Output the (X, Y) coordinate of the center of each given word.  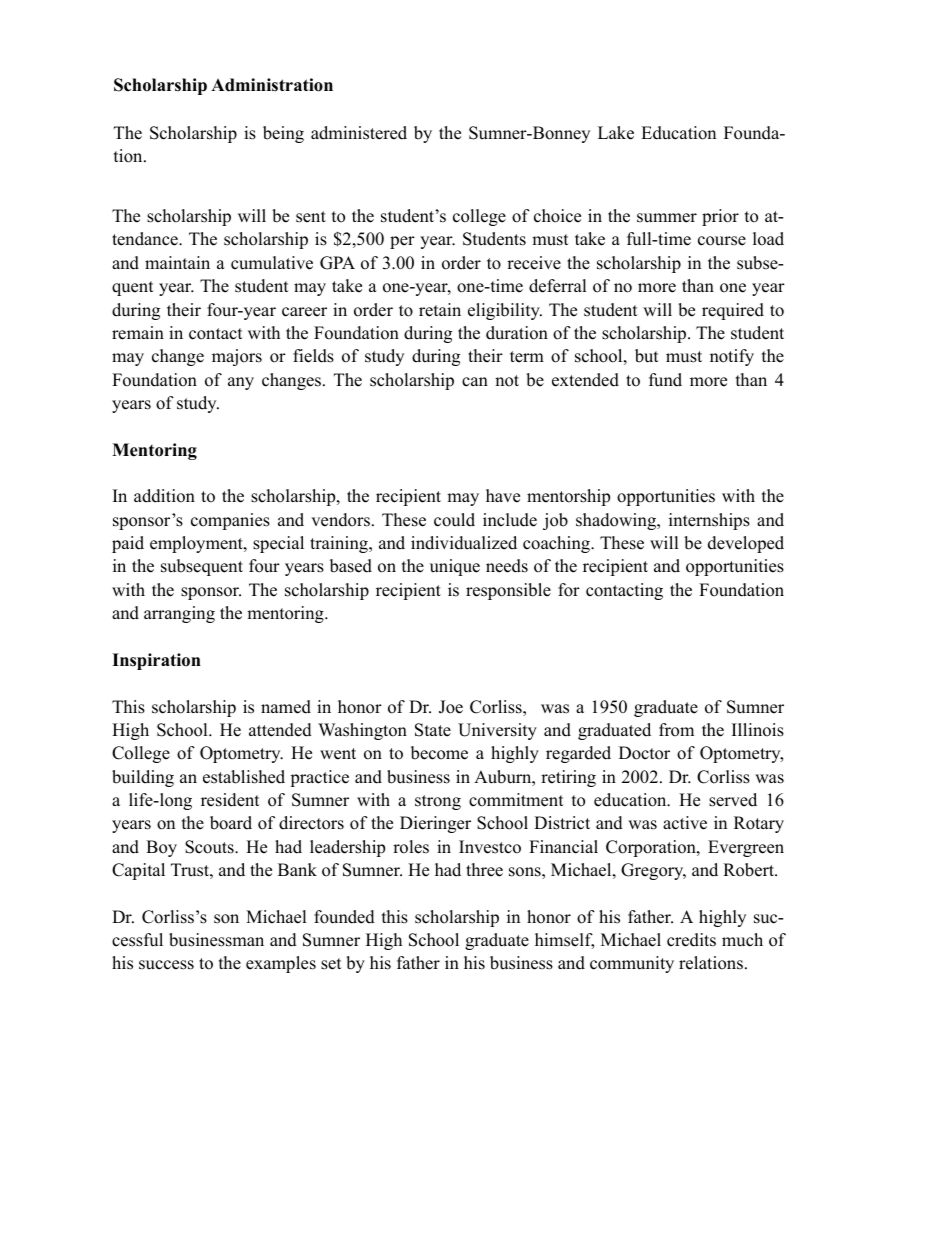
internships (709, 521)
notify (732, 357)
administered (359, 133)
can (475, 382)
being (283, 134)
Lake (616, 133)
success (166, 965)
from (676, 730)
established (244, 777)
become (439, 753)
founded (344, 917)
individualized (464, 543)
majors (237, 357)
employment (197, 544)
